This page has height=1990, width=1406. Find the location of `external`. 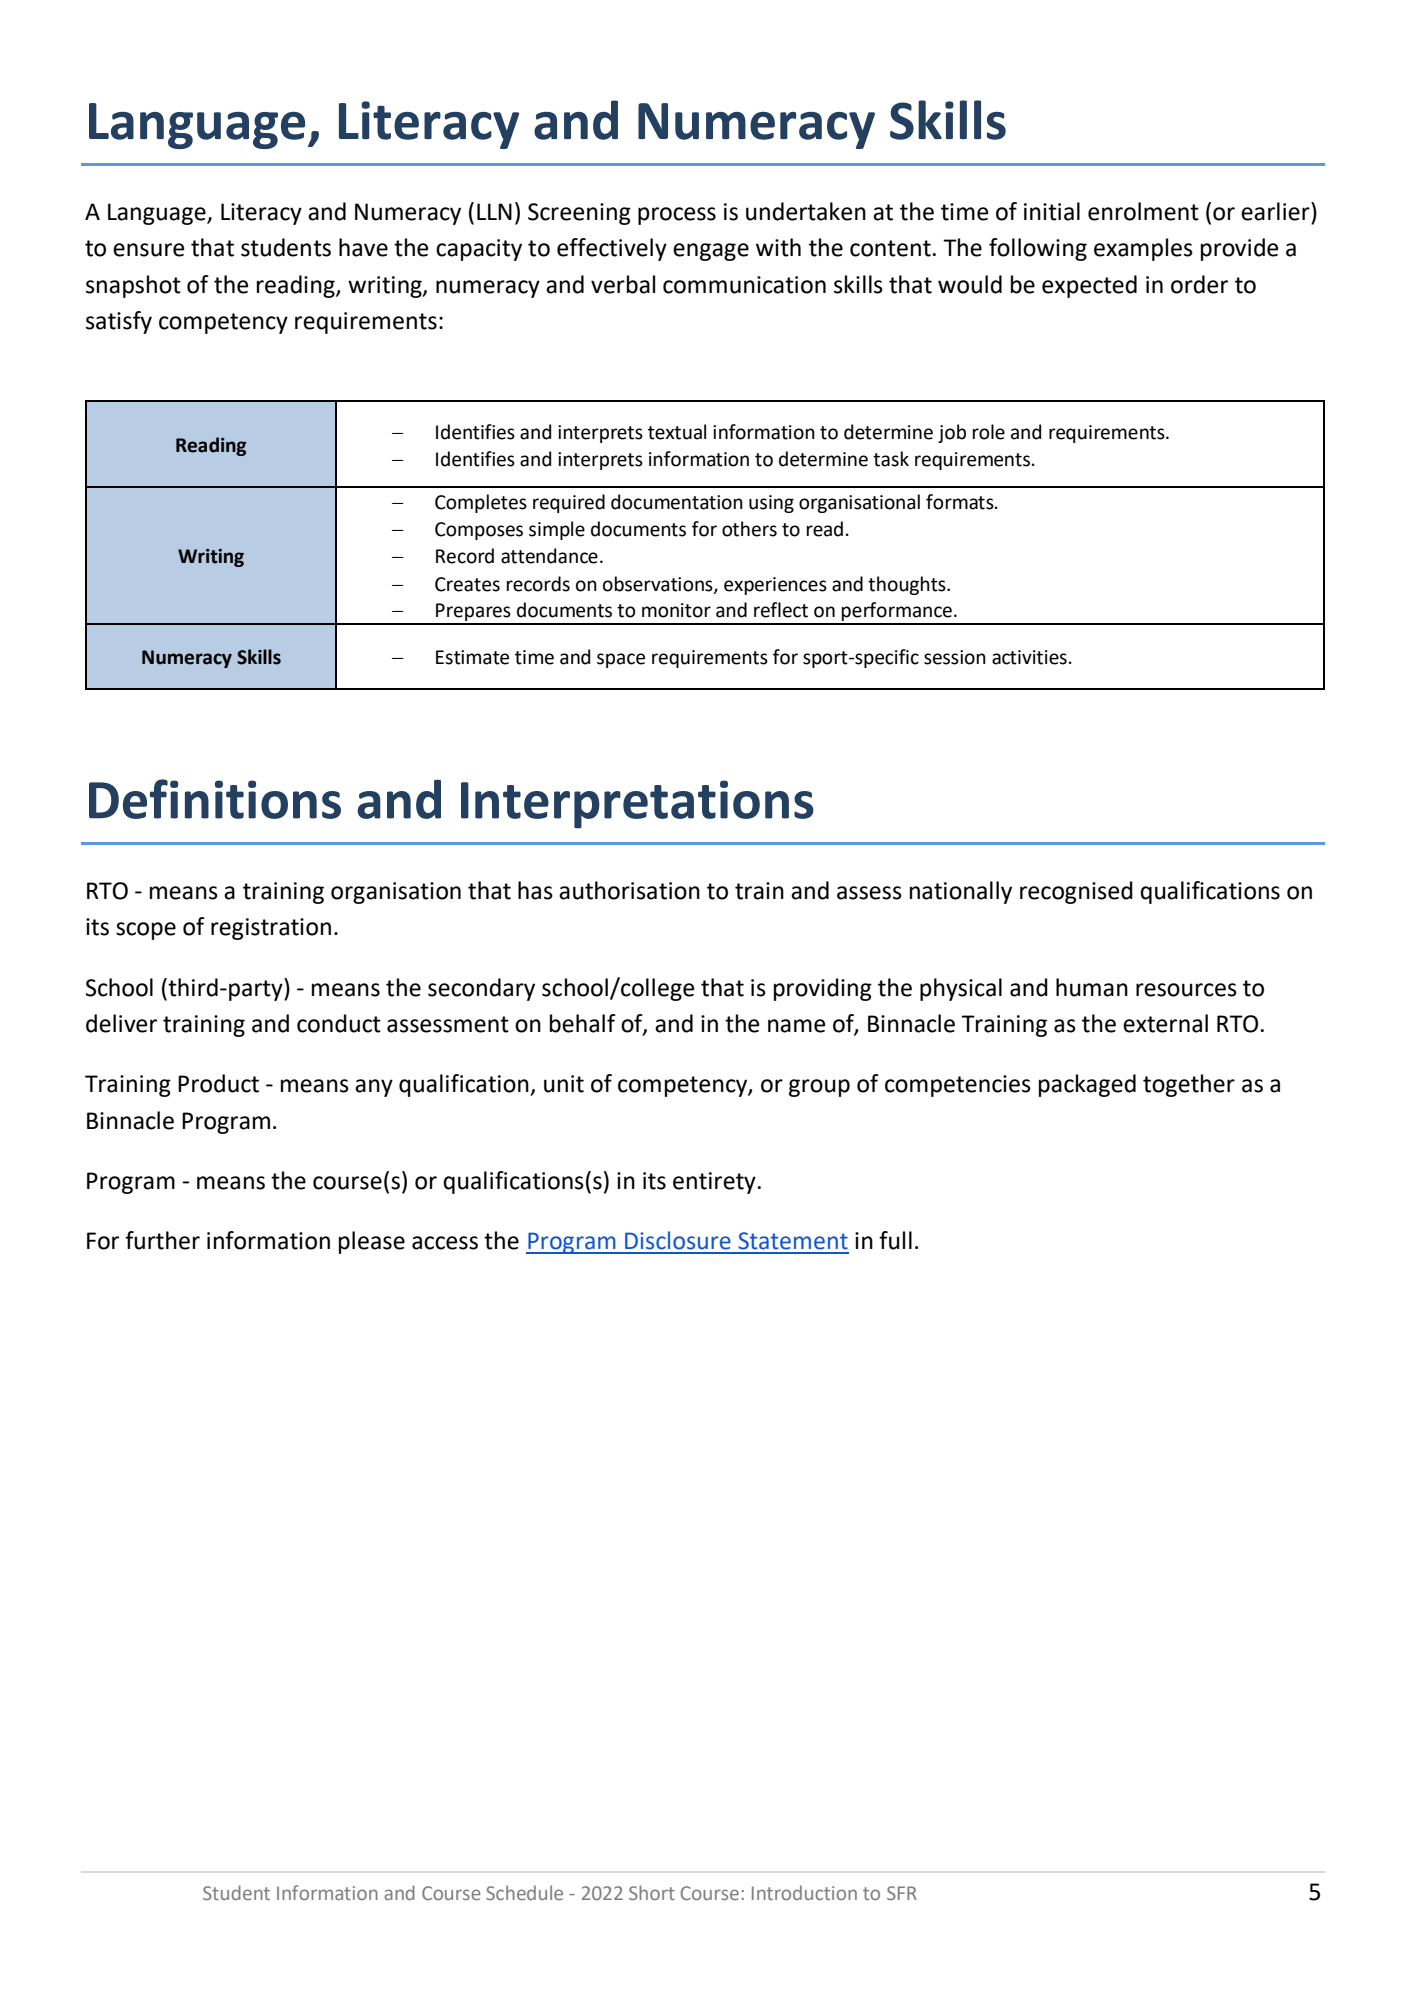

external is located at coordinates (1165, 1023).
